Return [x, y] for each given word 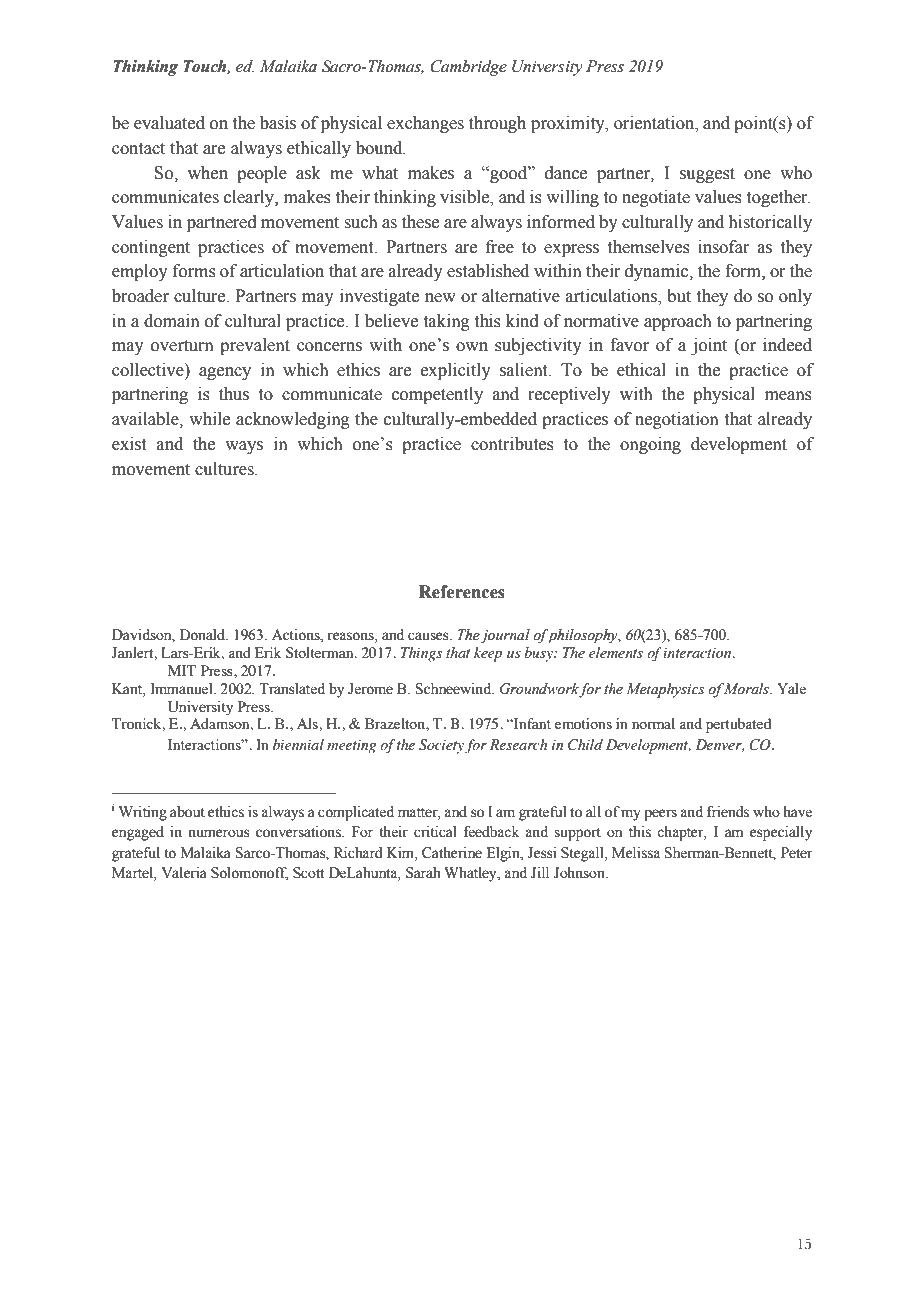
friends [728, 812]
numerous [219, 833]
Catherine [452, 853]
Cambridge [468, 68]
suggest [707, 175]
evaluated [169, 123]
